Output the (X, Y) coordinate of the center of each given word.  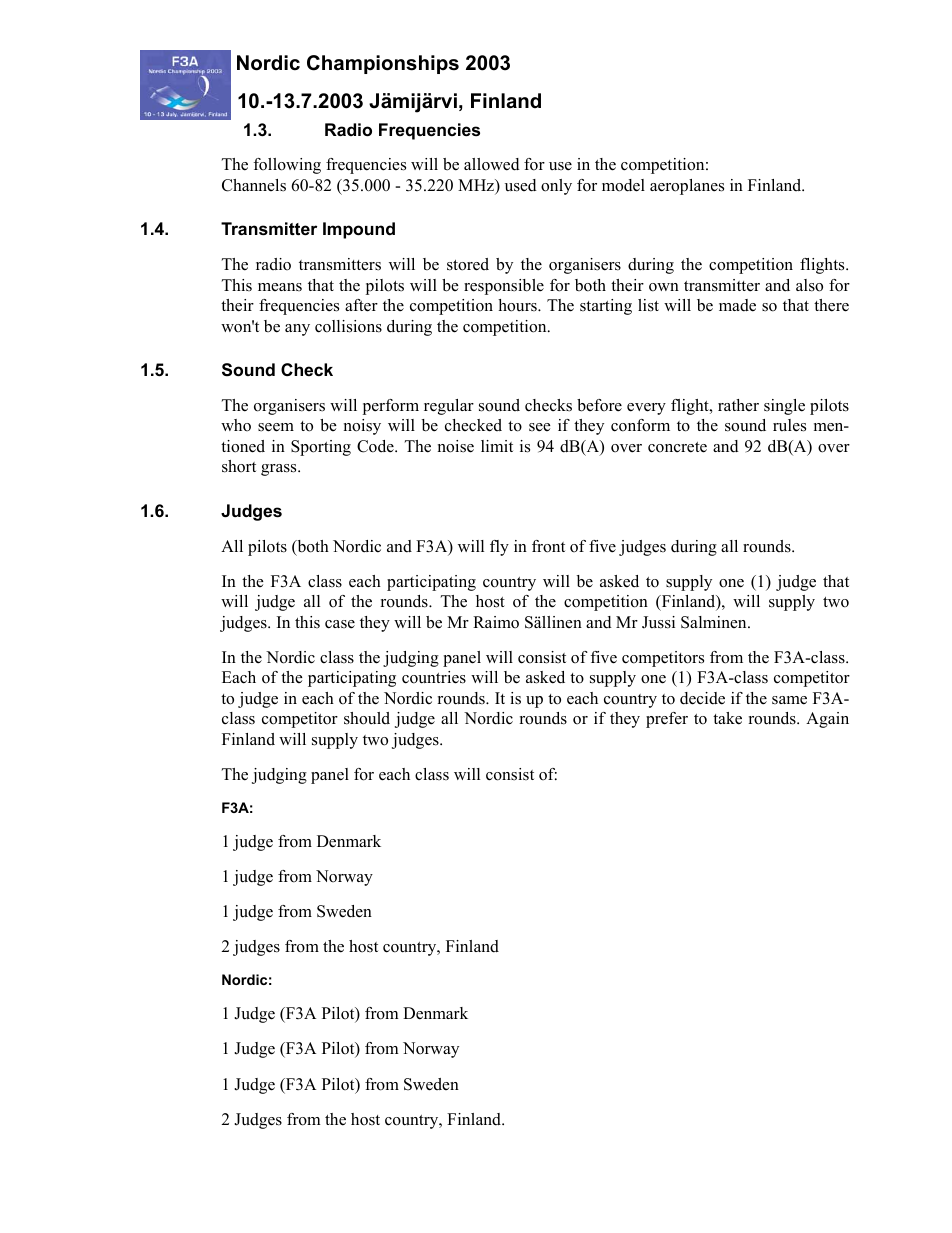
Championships (383, 64)
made (737, 305)
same (789, 700)
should (367, 718)
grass (280, 470)
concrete (677, 447)
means (280, 287)
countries (434, 677)
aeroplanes (687, 187)
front (548, 546)
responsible (504, 287)
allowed (492, 164)
